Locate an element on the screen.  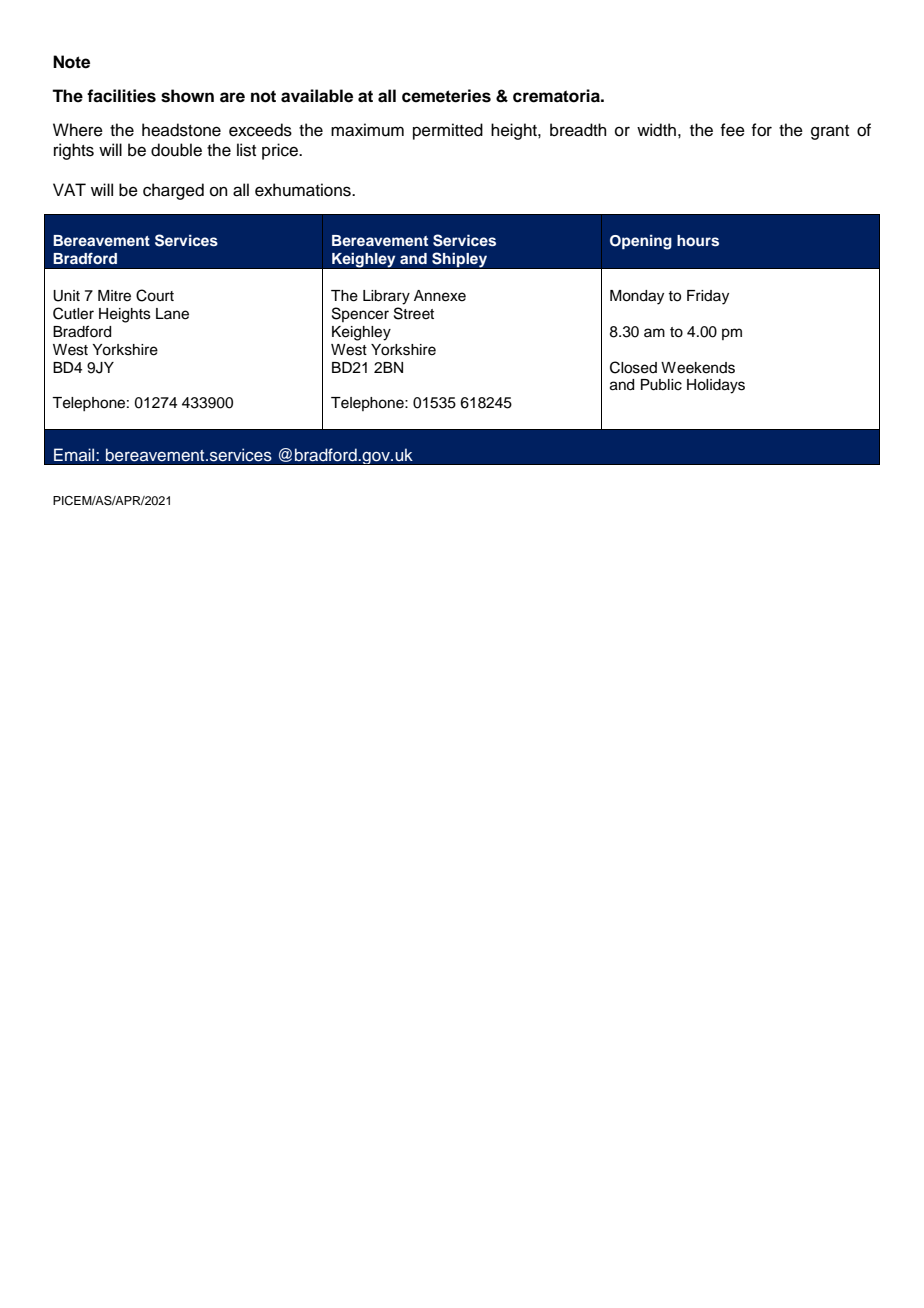
Lane is located at coordinates (172, 314).
